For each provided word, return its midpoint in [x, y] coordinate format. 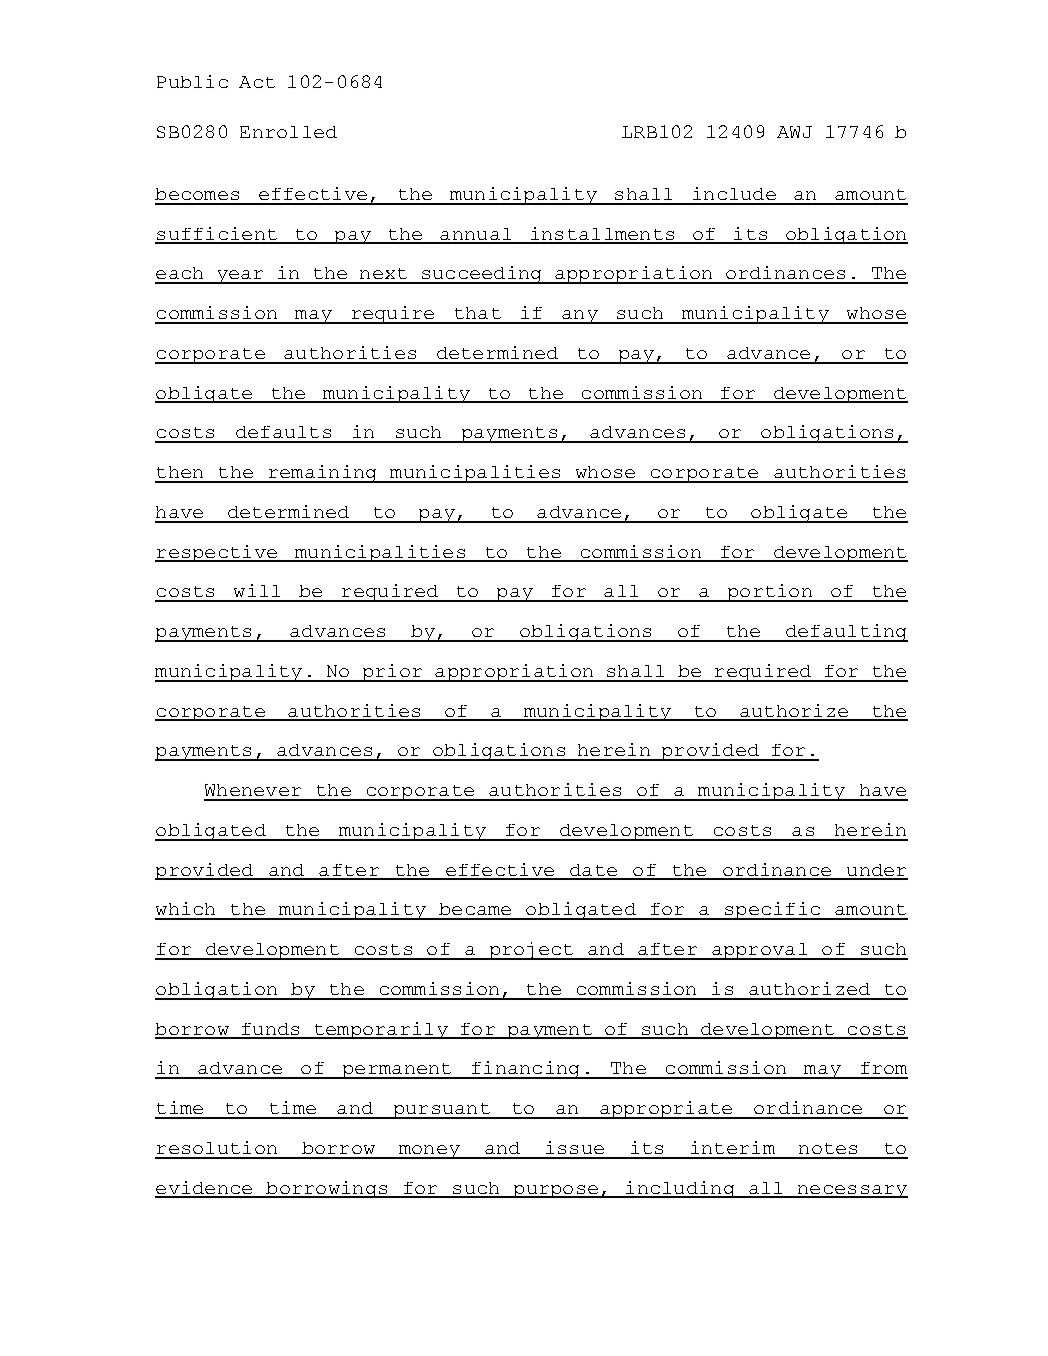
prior [392, 673]
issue [575, 1147]
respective [217, 553]
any [580, 317]
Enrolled [288, 132]
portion [769, 593]
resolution [217, 1147]
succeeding [481, 275]
